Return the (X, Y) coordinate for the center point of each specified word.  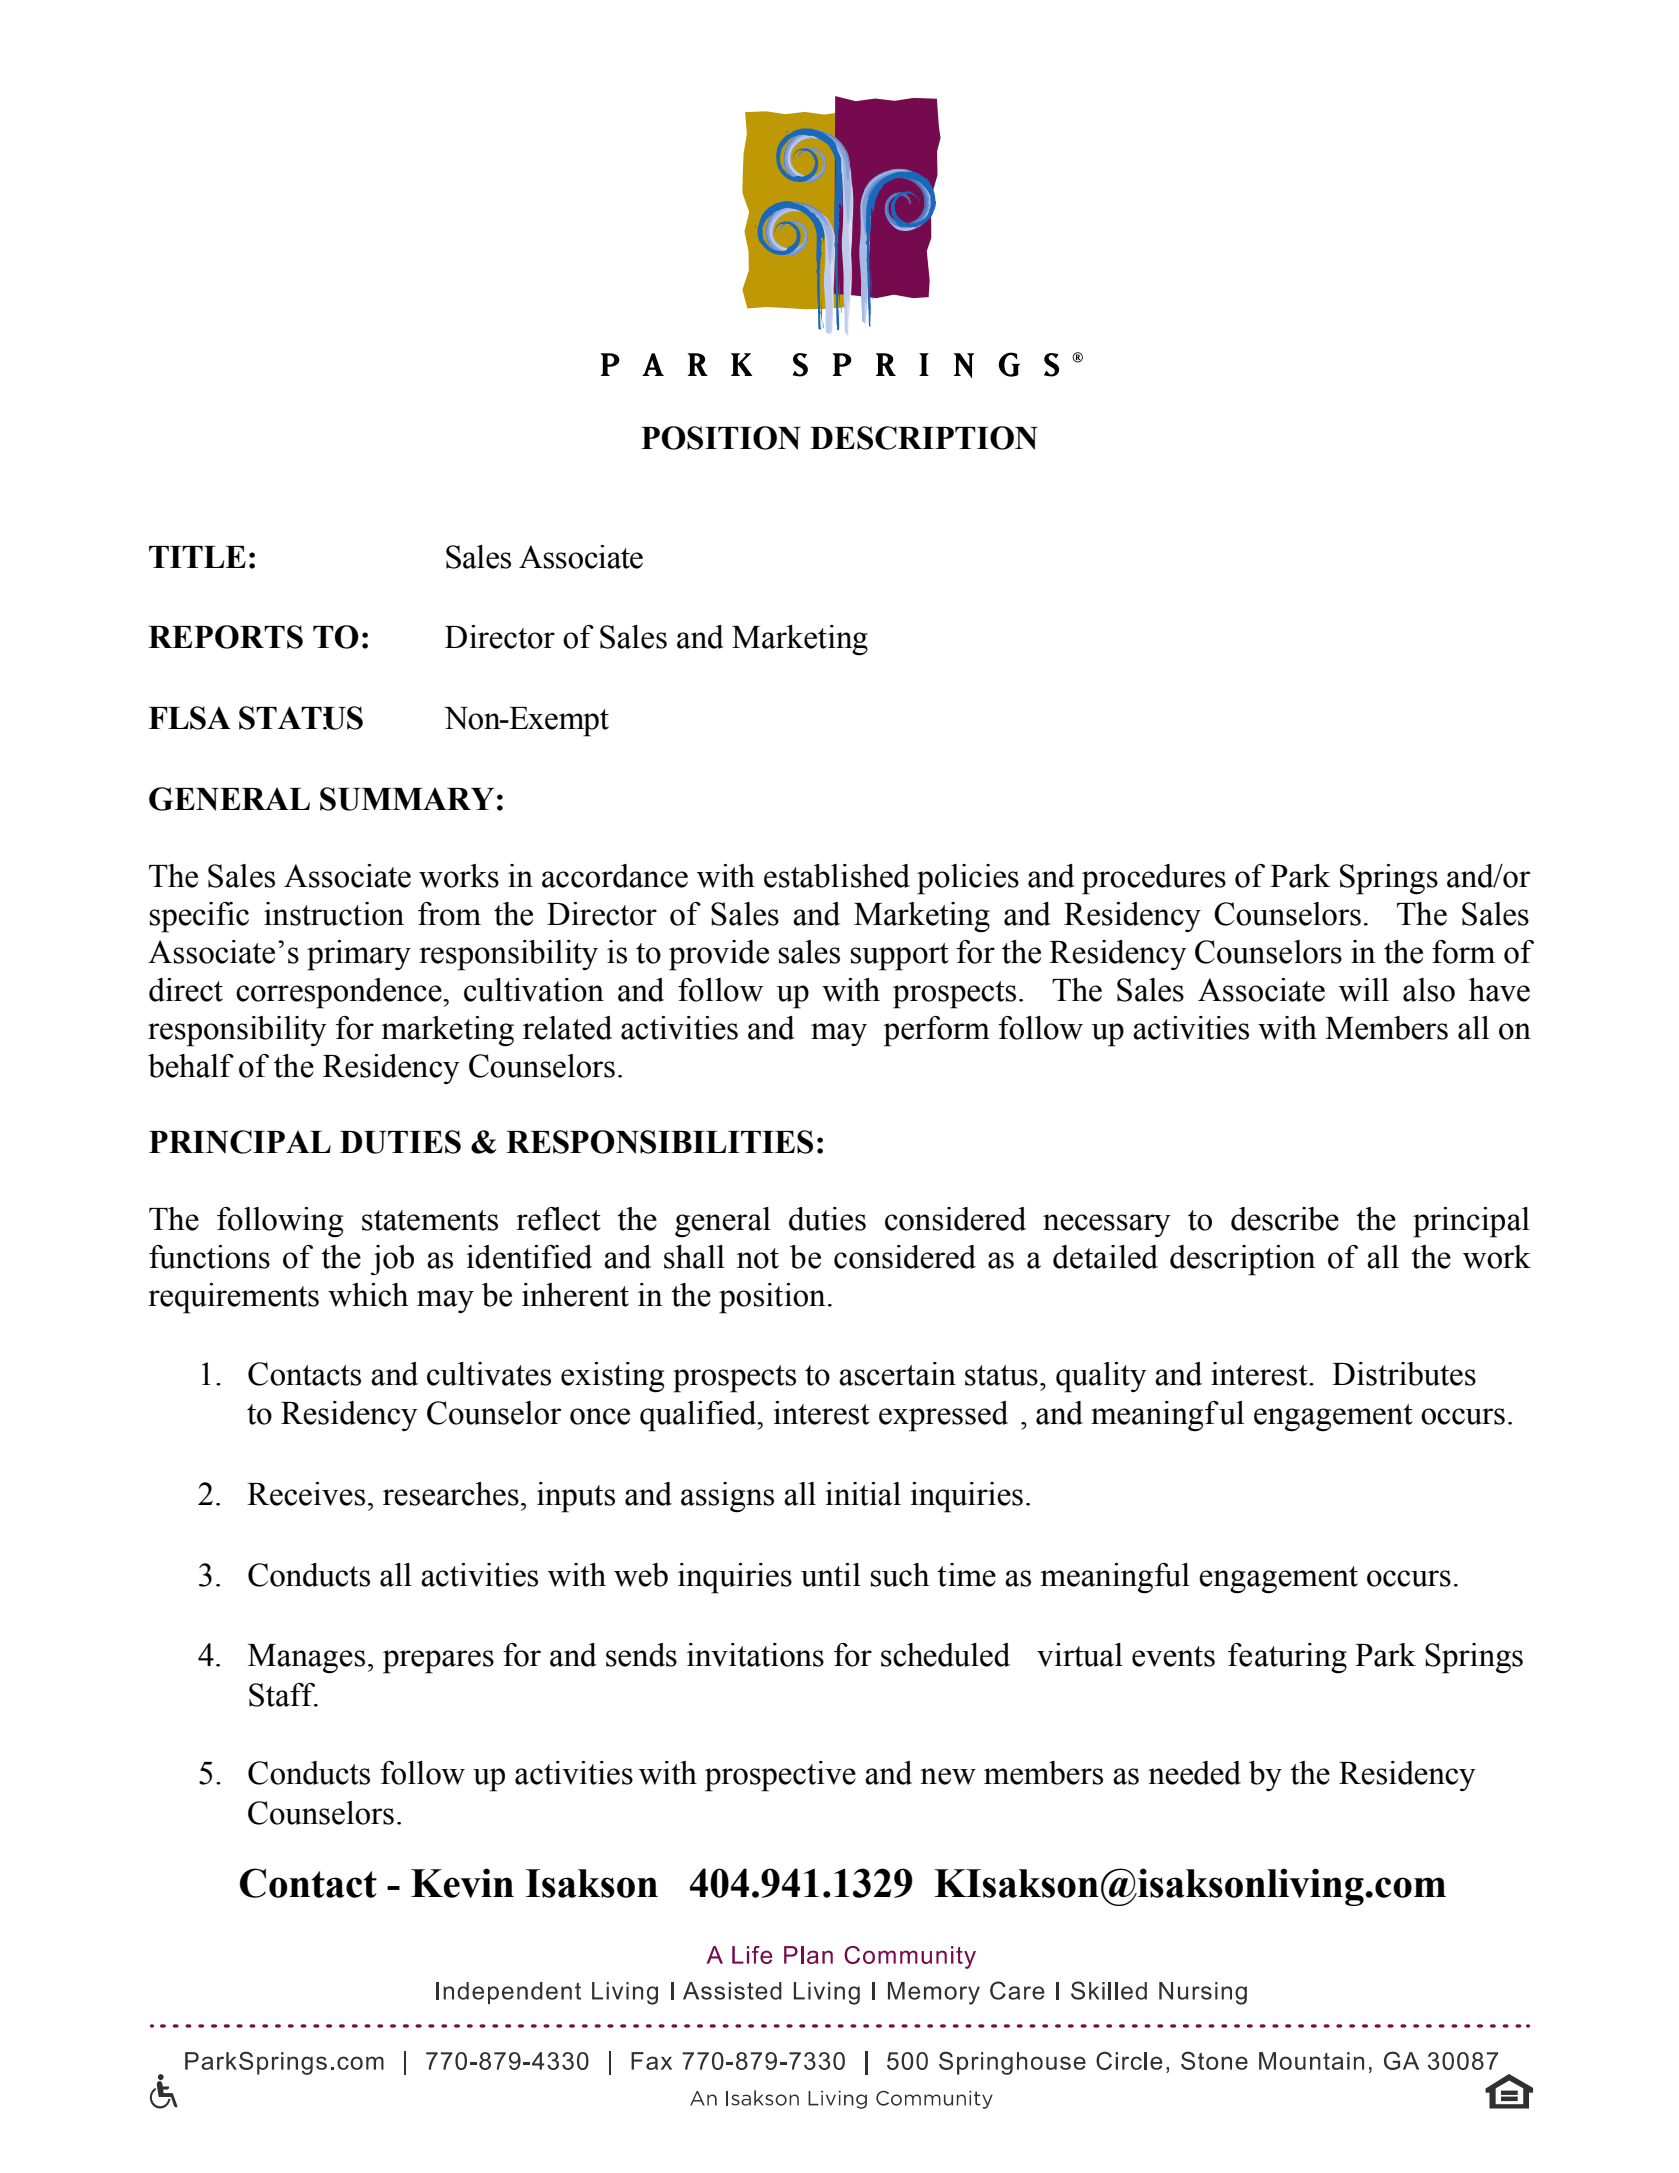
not (758, 1258)
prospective (780, 1776)
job (392, 1260)
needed (1194, 1773)
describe (1285, 1219)
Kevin (462, 1883)
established (837, 876)
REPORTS (225, 637)
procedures (1154, 879)
